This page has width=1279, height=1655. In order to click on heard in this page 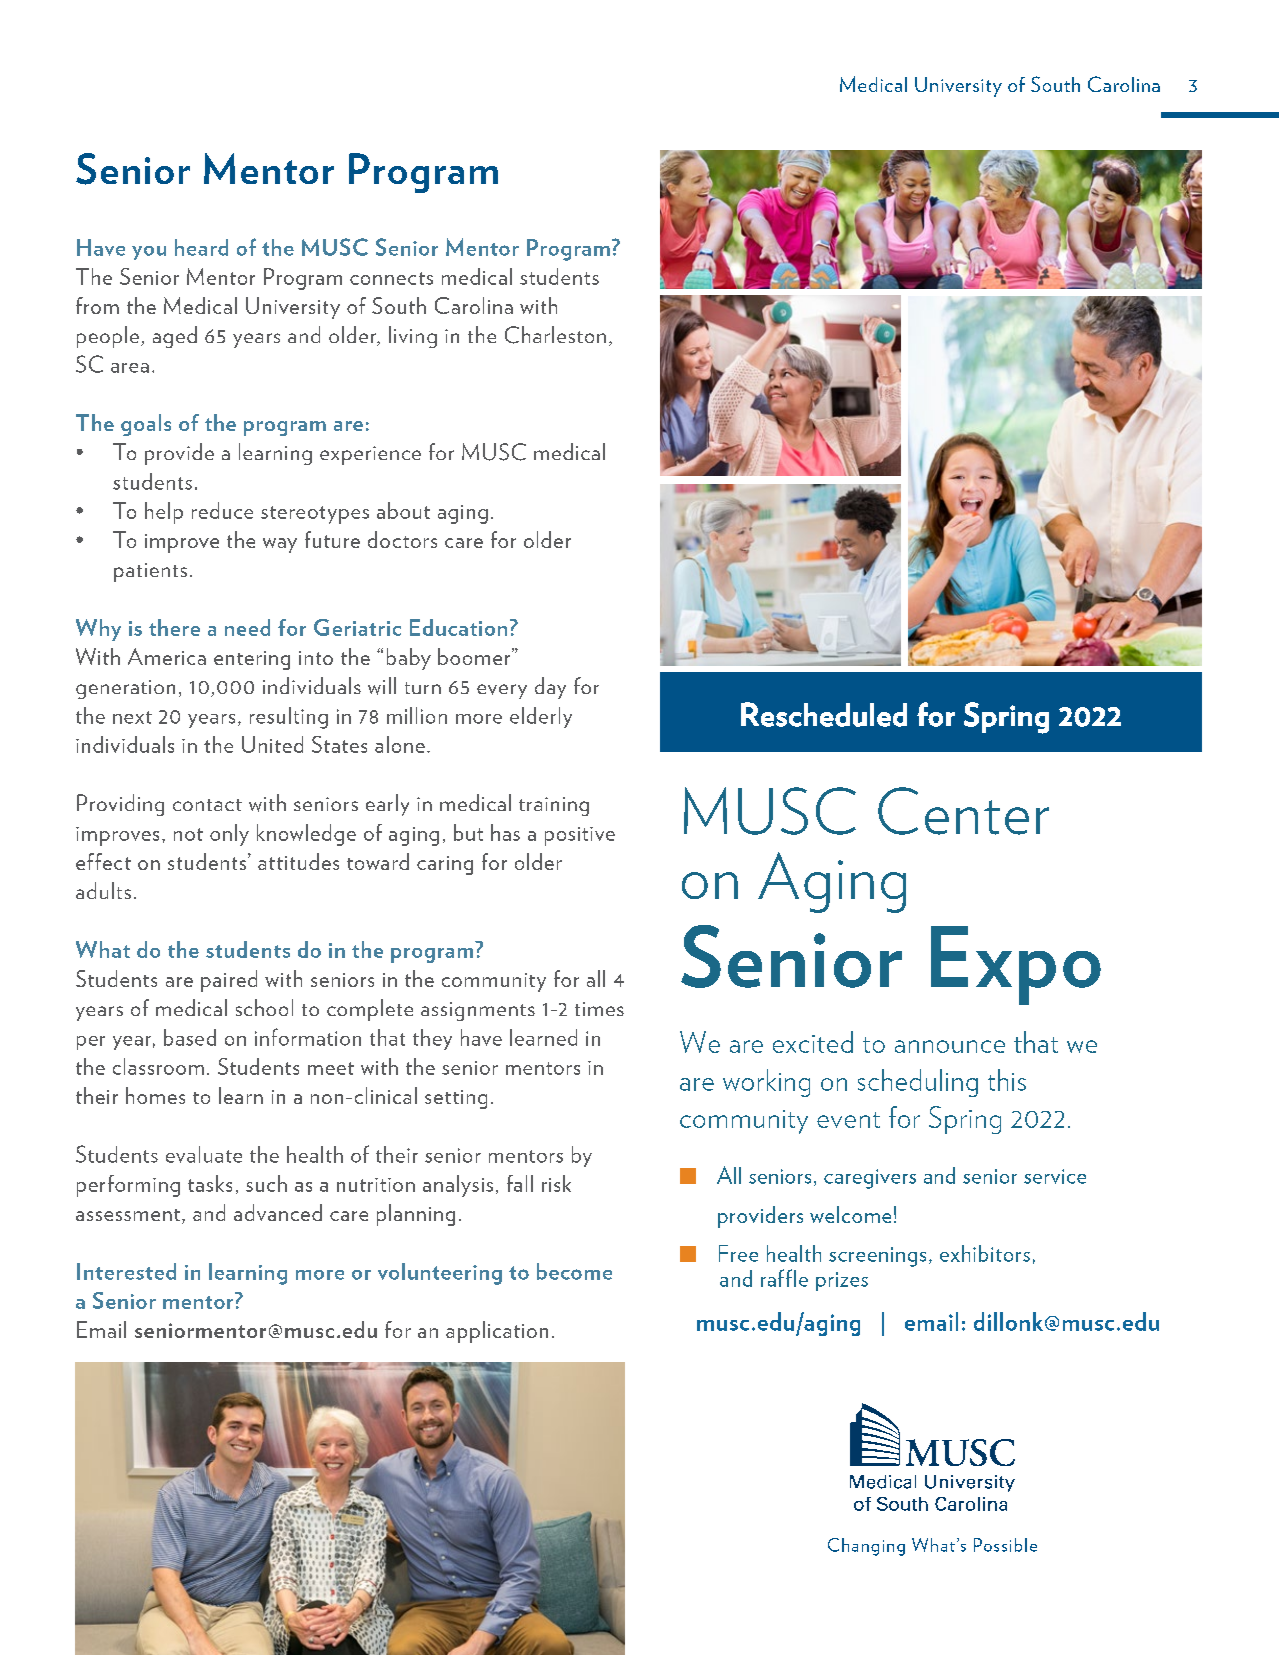, I will do `click(201, 247)`.
